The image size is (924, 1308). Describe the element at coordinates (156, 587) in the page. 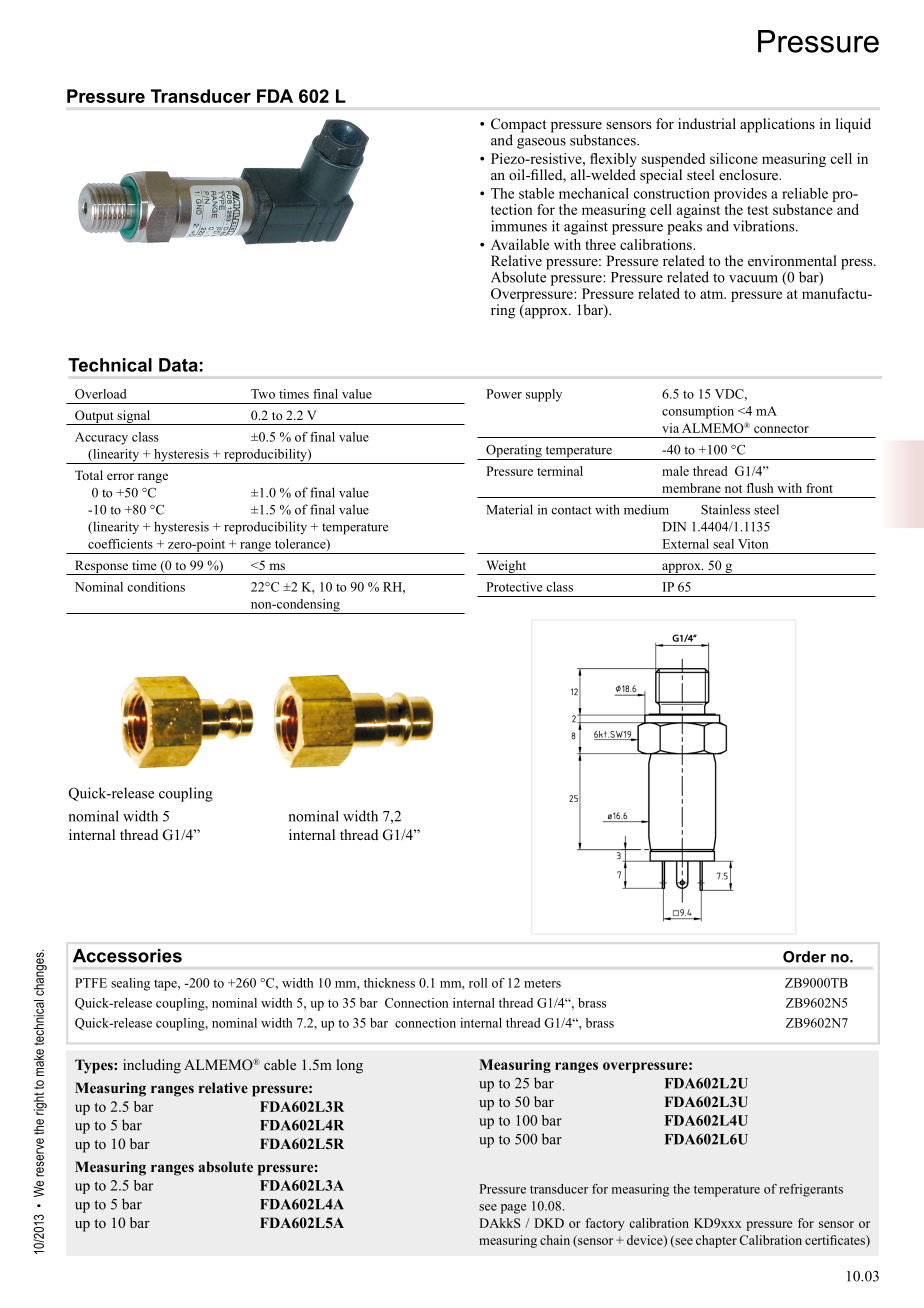

I see `conditions` at that location.
